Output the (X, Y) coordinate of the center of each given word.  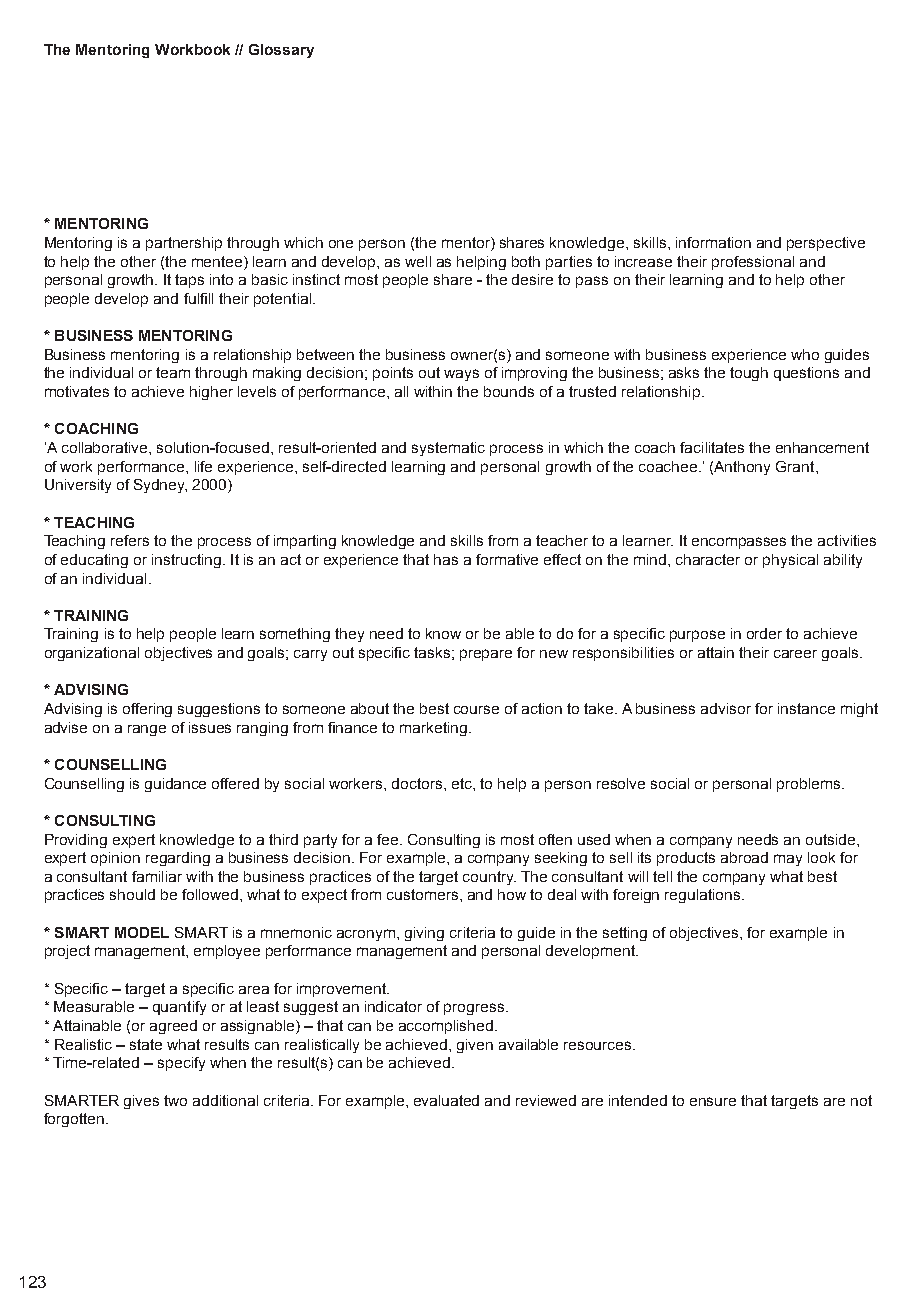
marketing (435, 729)
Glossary (281, 51)
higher (211, 393)
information (713, 242)
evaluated (446, 1100)
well (418, 261)
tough (749, 374)
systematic (448, 449)
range (147, 730)
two (175, 1100)
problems (810, 785)
